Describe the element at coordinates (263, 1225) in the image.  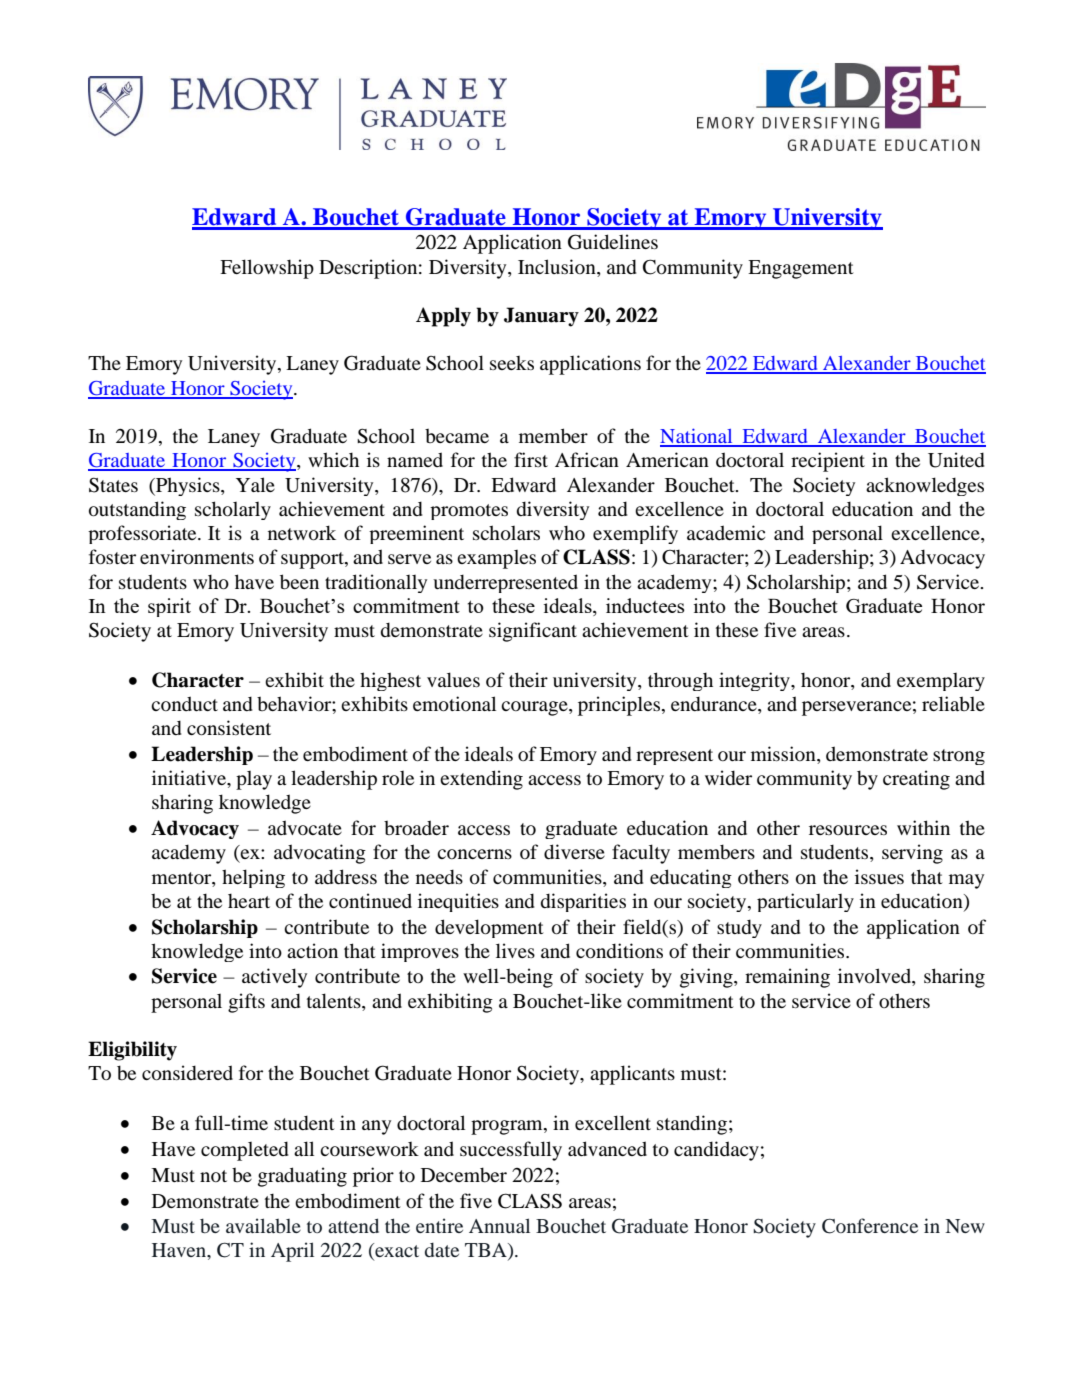
I see `available` at that location.
